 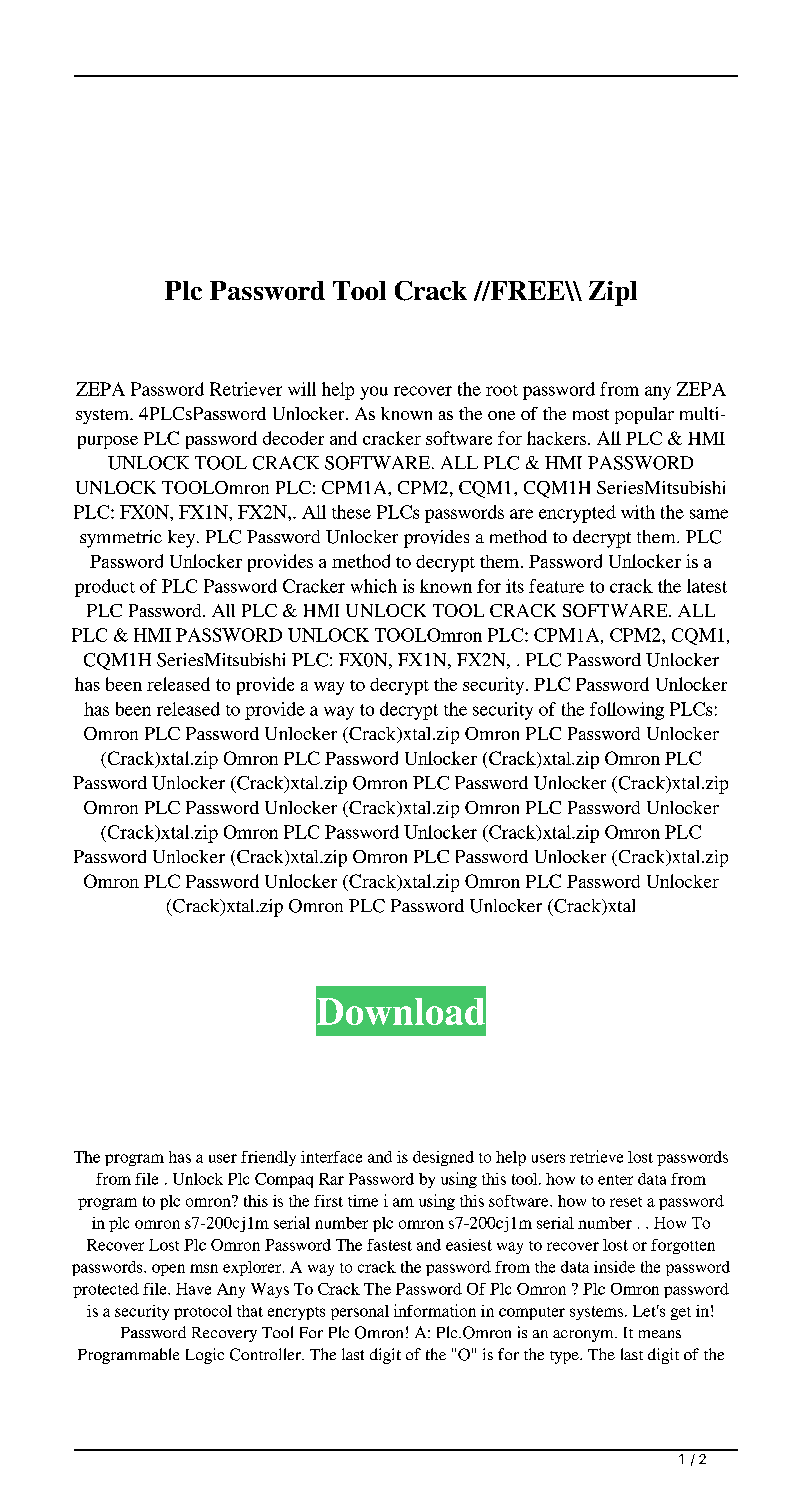 What do you see at coordinates (374, 586) in the document?
I see `which` at bounding box center [374, 586].
